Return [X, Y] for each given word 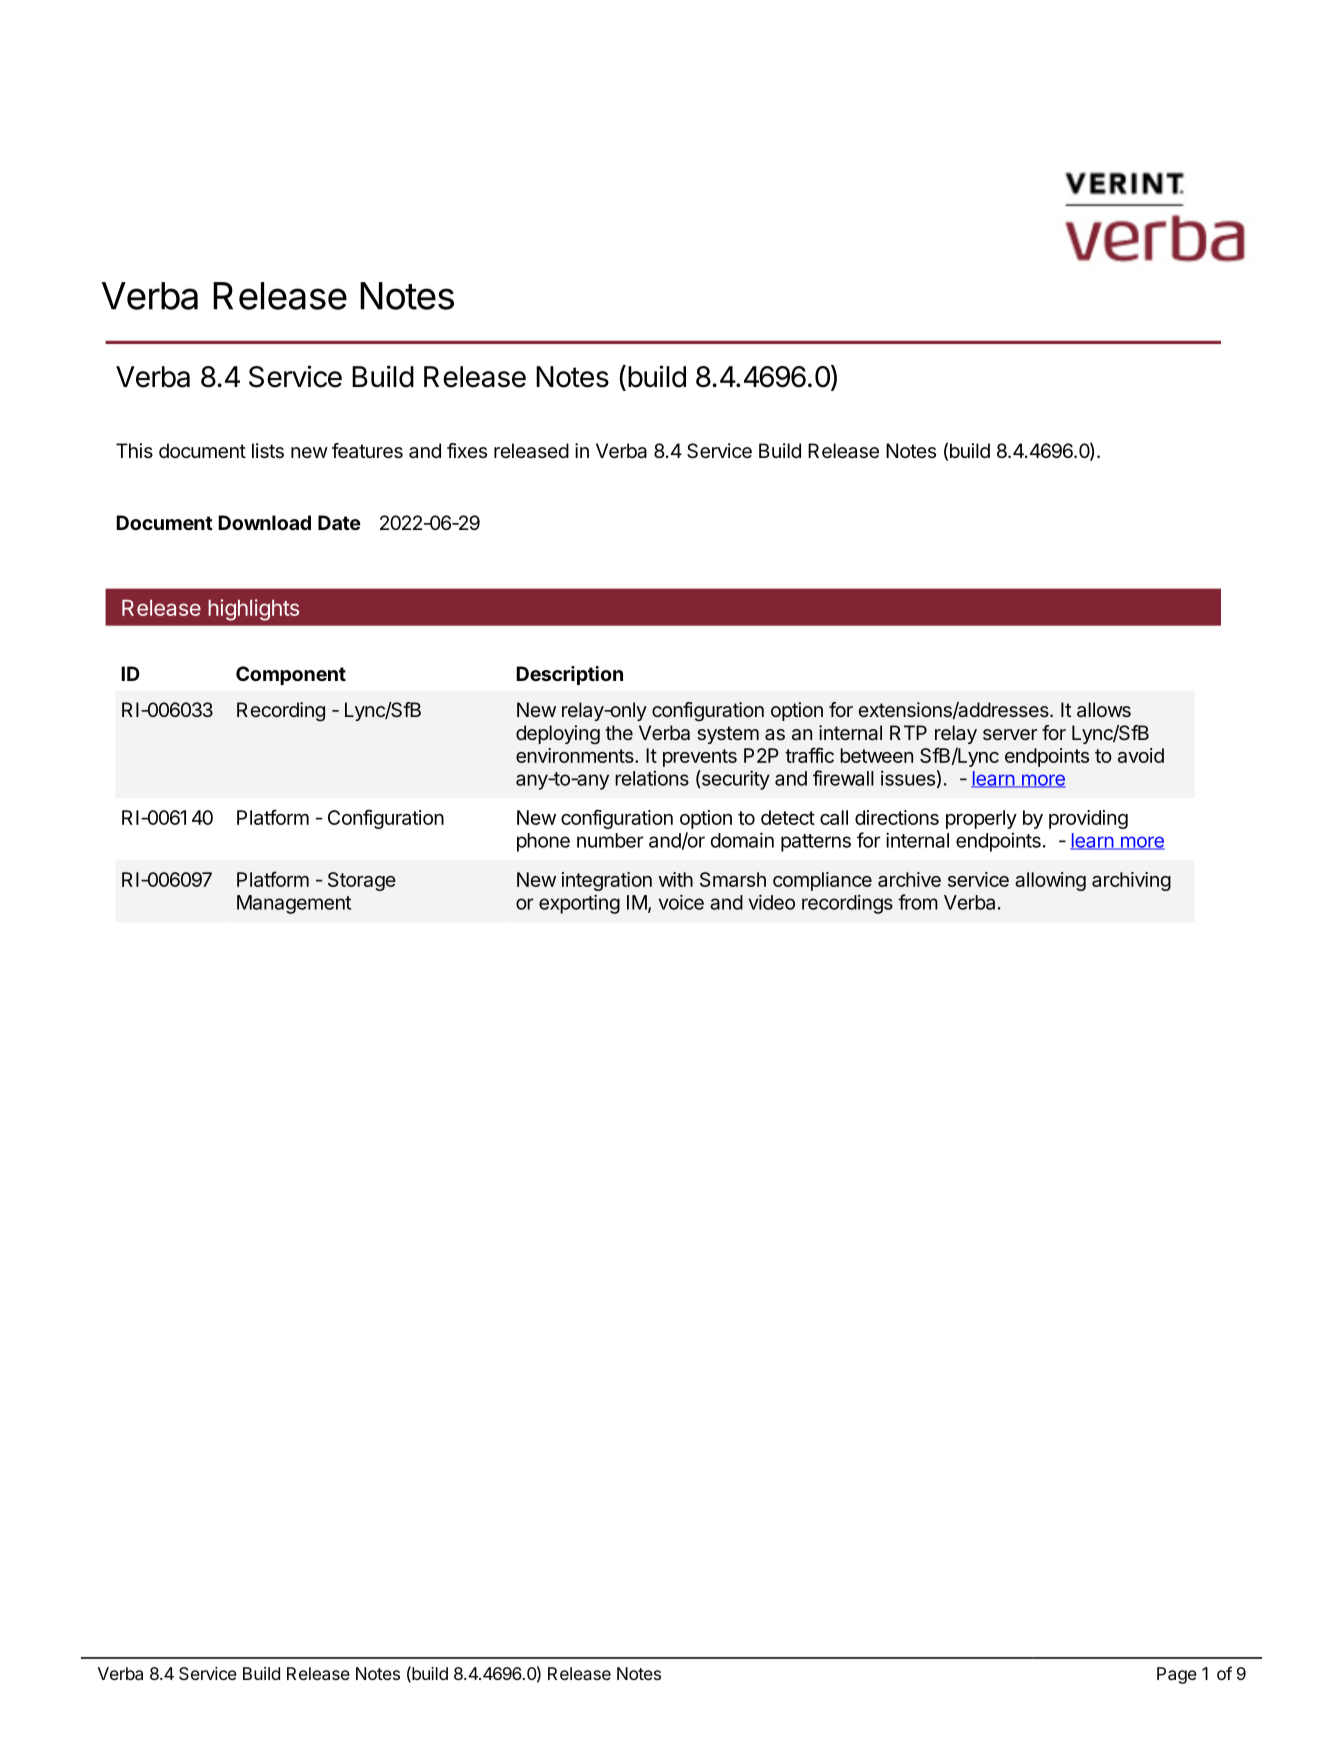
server [1010, 734]
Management [294, 904]
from [918, 902]
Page [1177, 1675]
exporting [579, 904]
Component [291, 675]
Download [264, 522]
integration [607, 881]
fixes [467, 450]
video [772, 902]
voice [681, 902]
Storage [362, 881]
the [619, 732]
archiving [1131, 881]
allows [1104, 710]
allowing [1050, 881]
